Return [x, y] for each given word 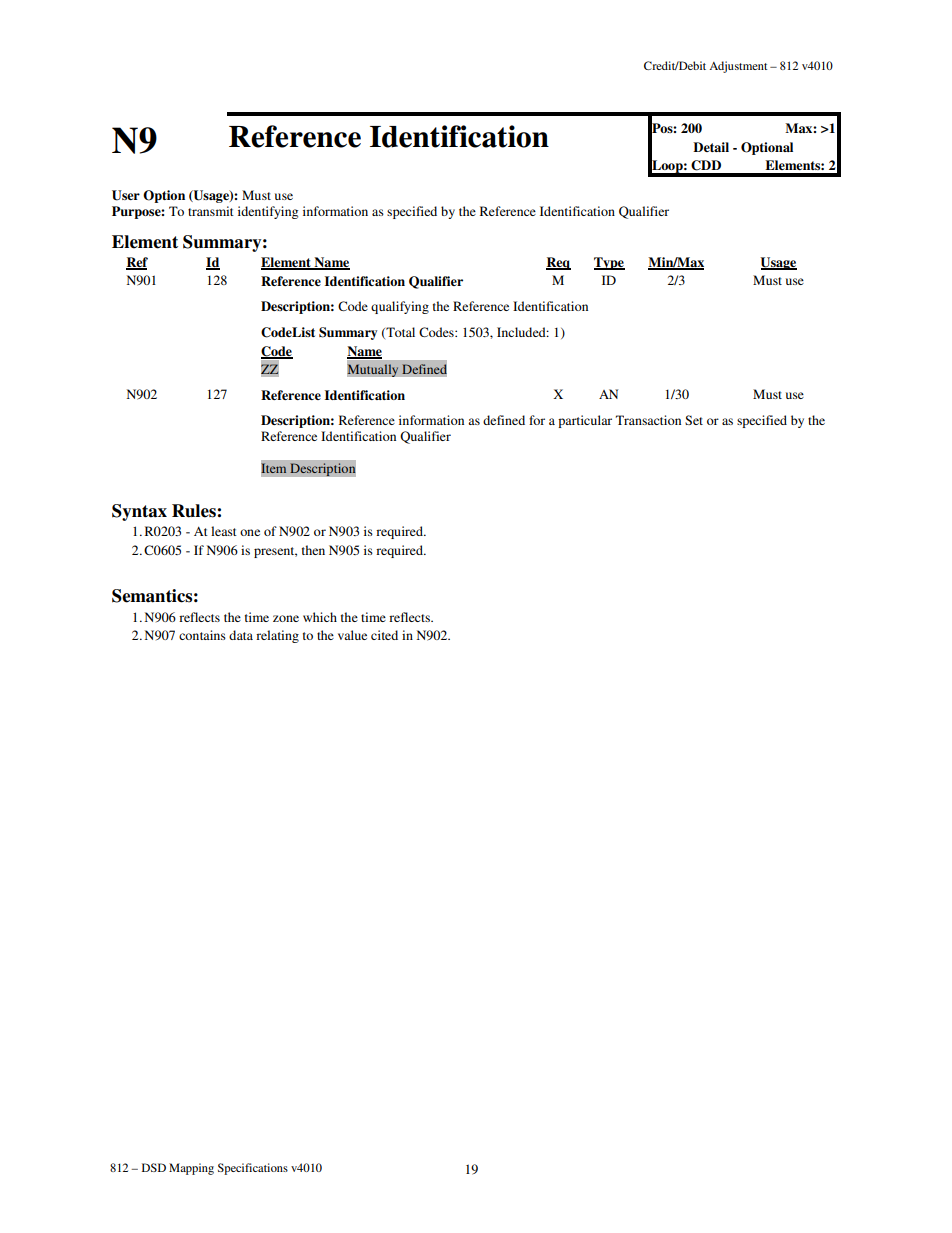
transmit [211, 211]
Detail [711, 147]
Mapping [191, 1169]
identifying [268, 212]
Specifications [253, 1169]
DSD [154, 1167]
